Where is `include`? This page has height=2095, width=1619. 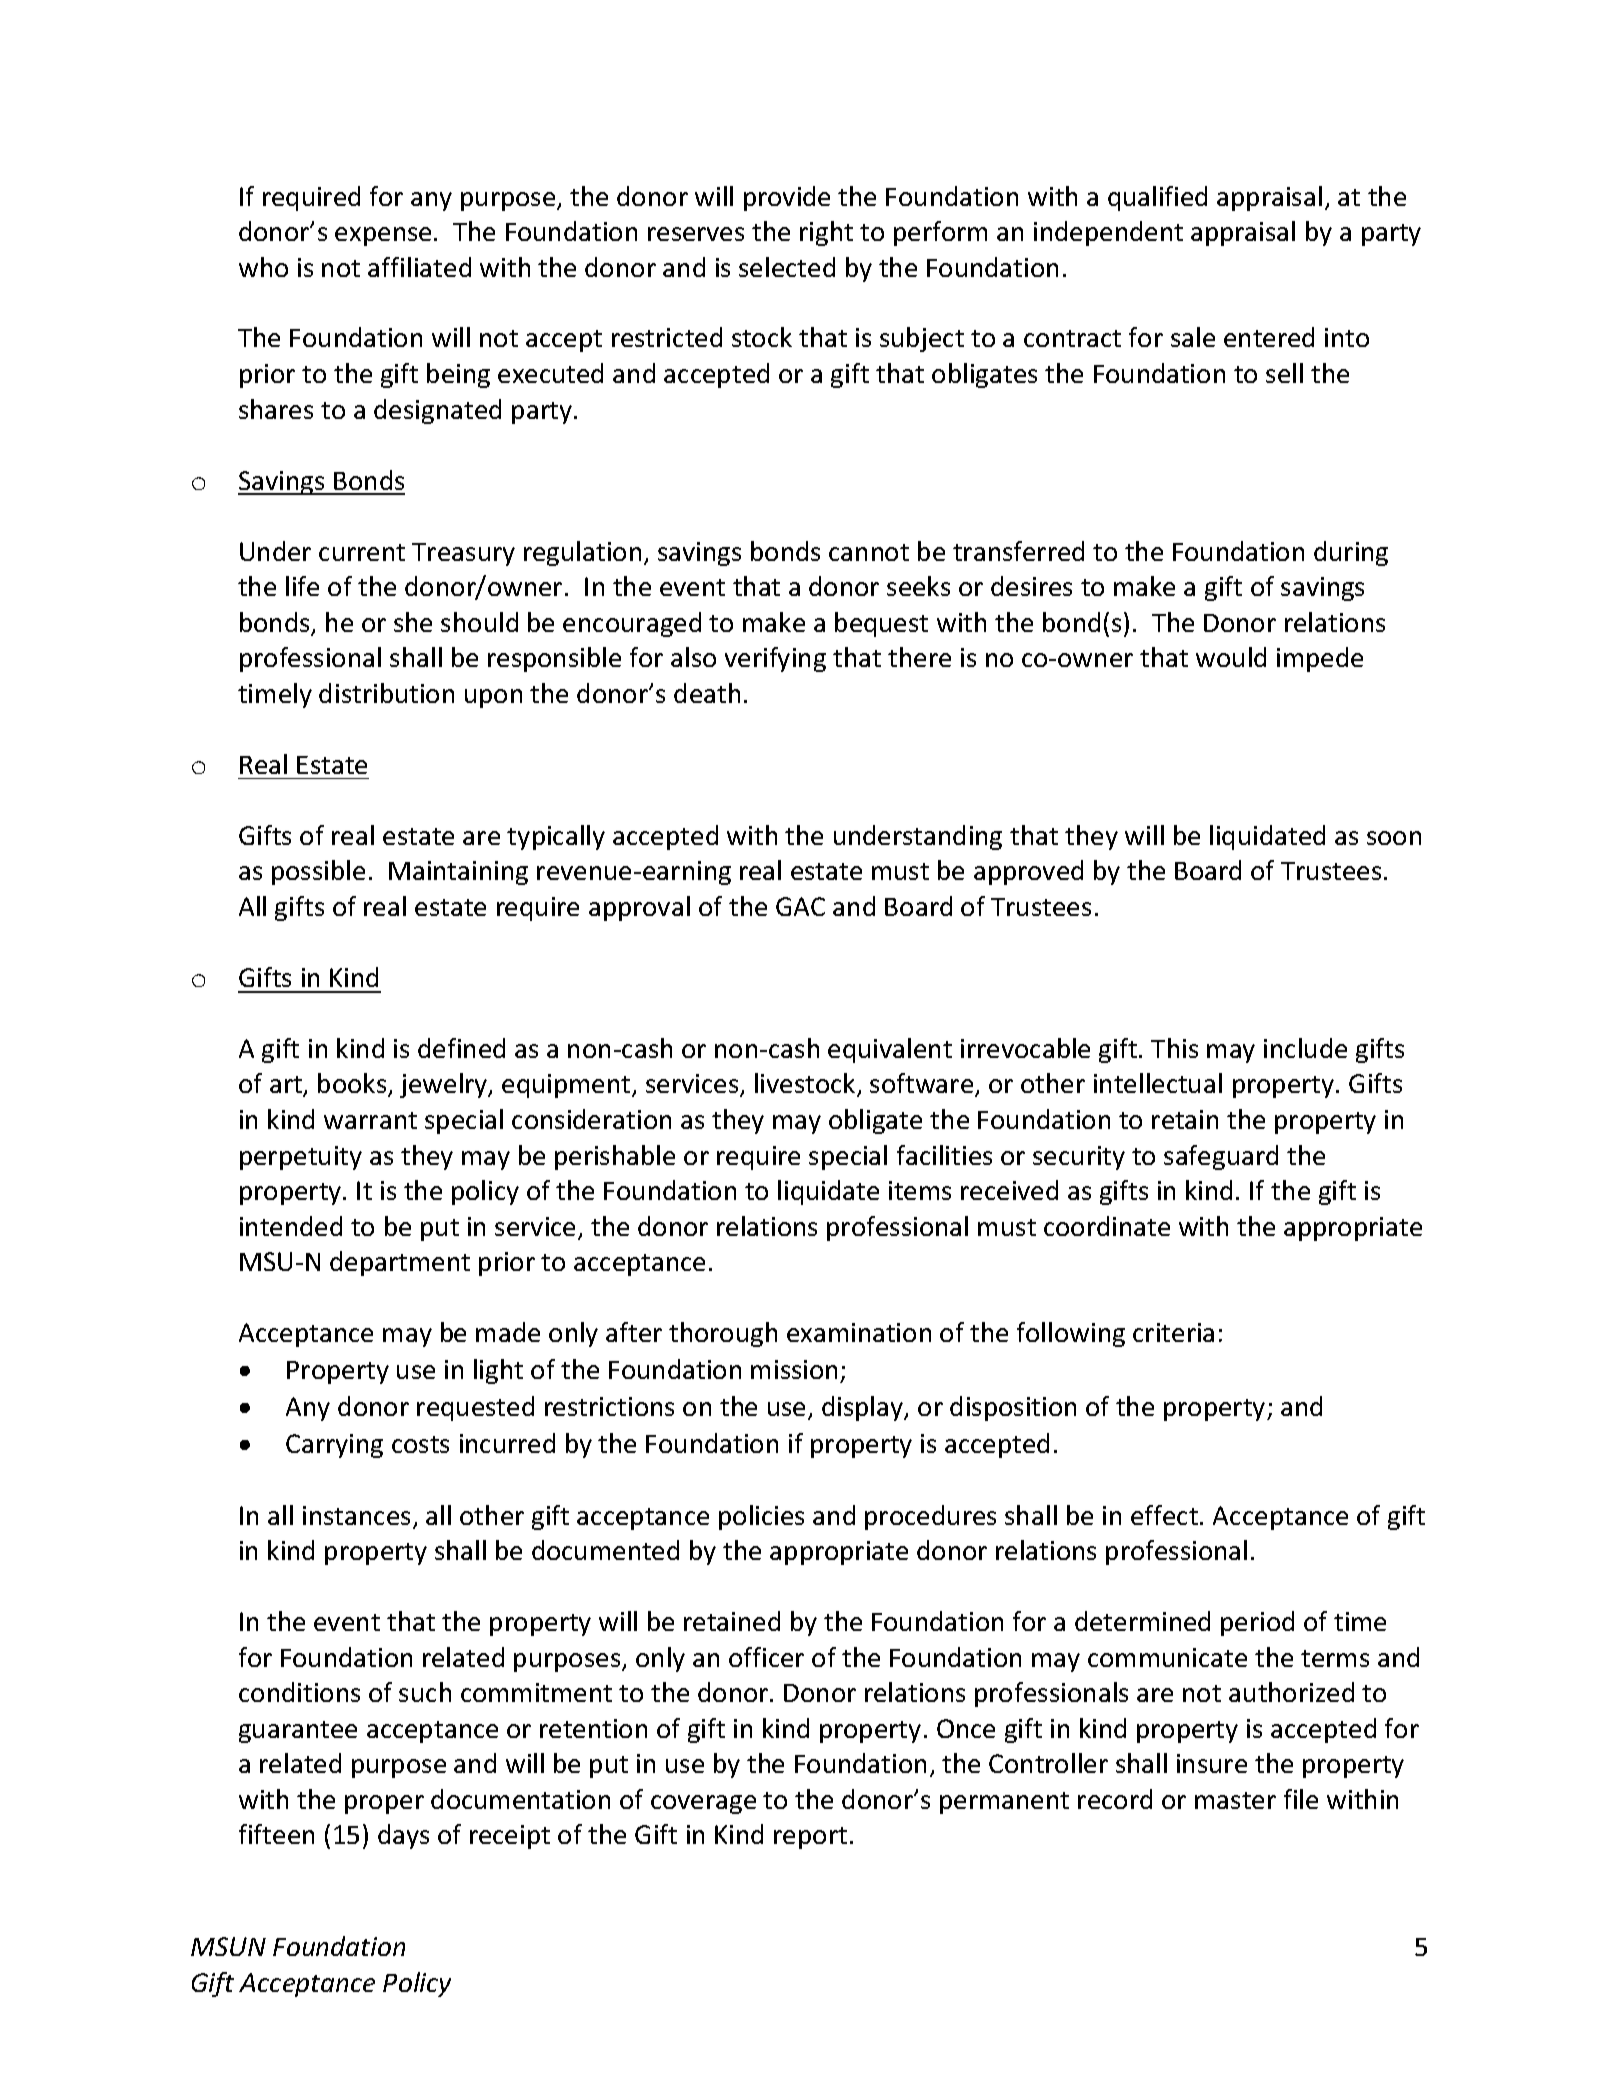 include is located at coordinates (1305, 1048).
